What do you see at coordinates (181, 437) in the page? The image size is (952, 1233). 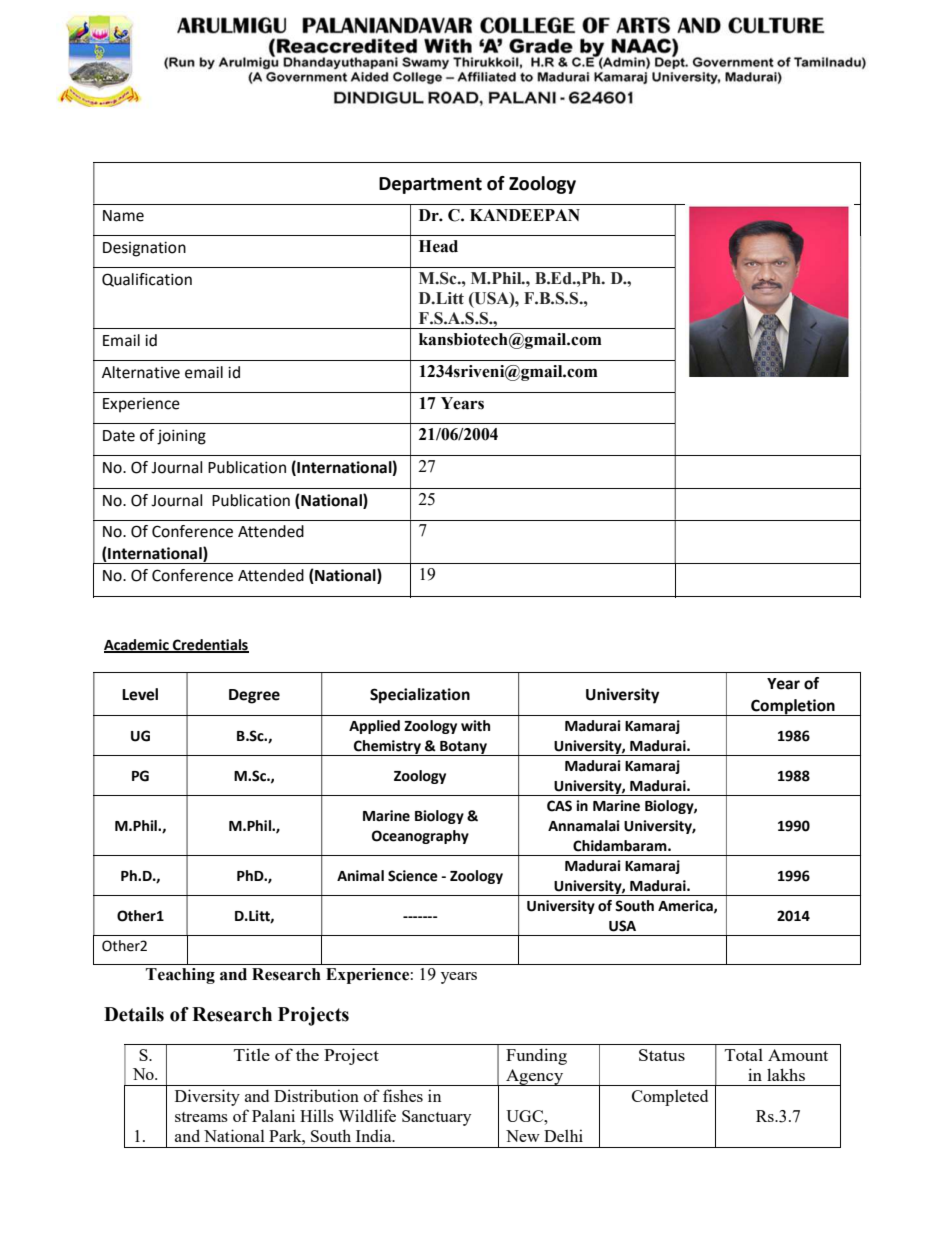 I see `joining` at bounding box center [181, 437].
